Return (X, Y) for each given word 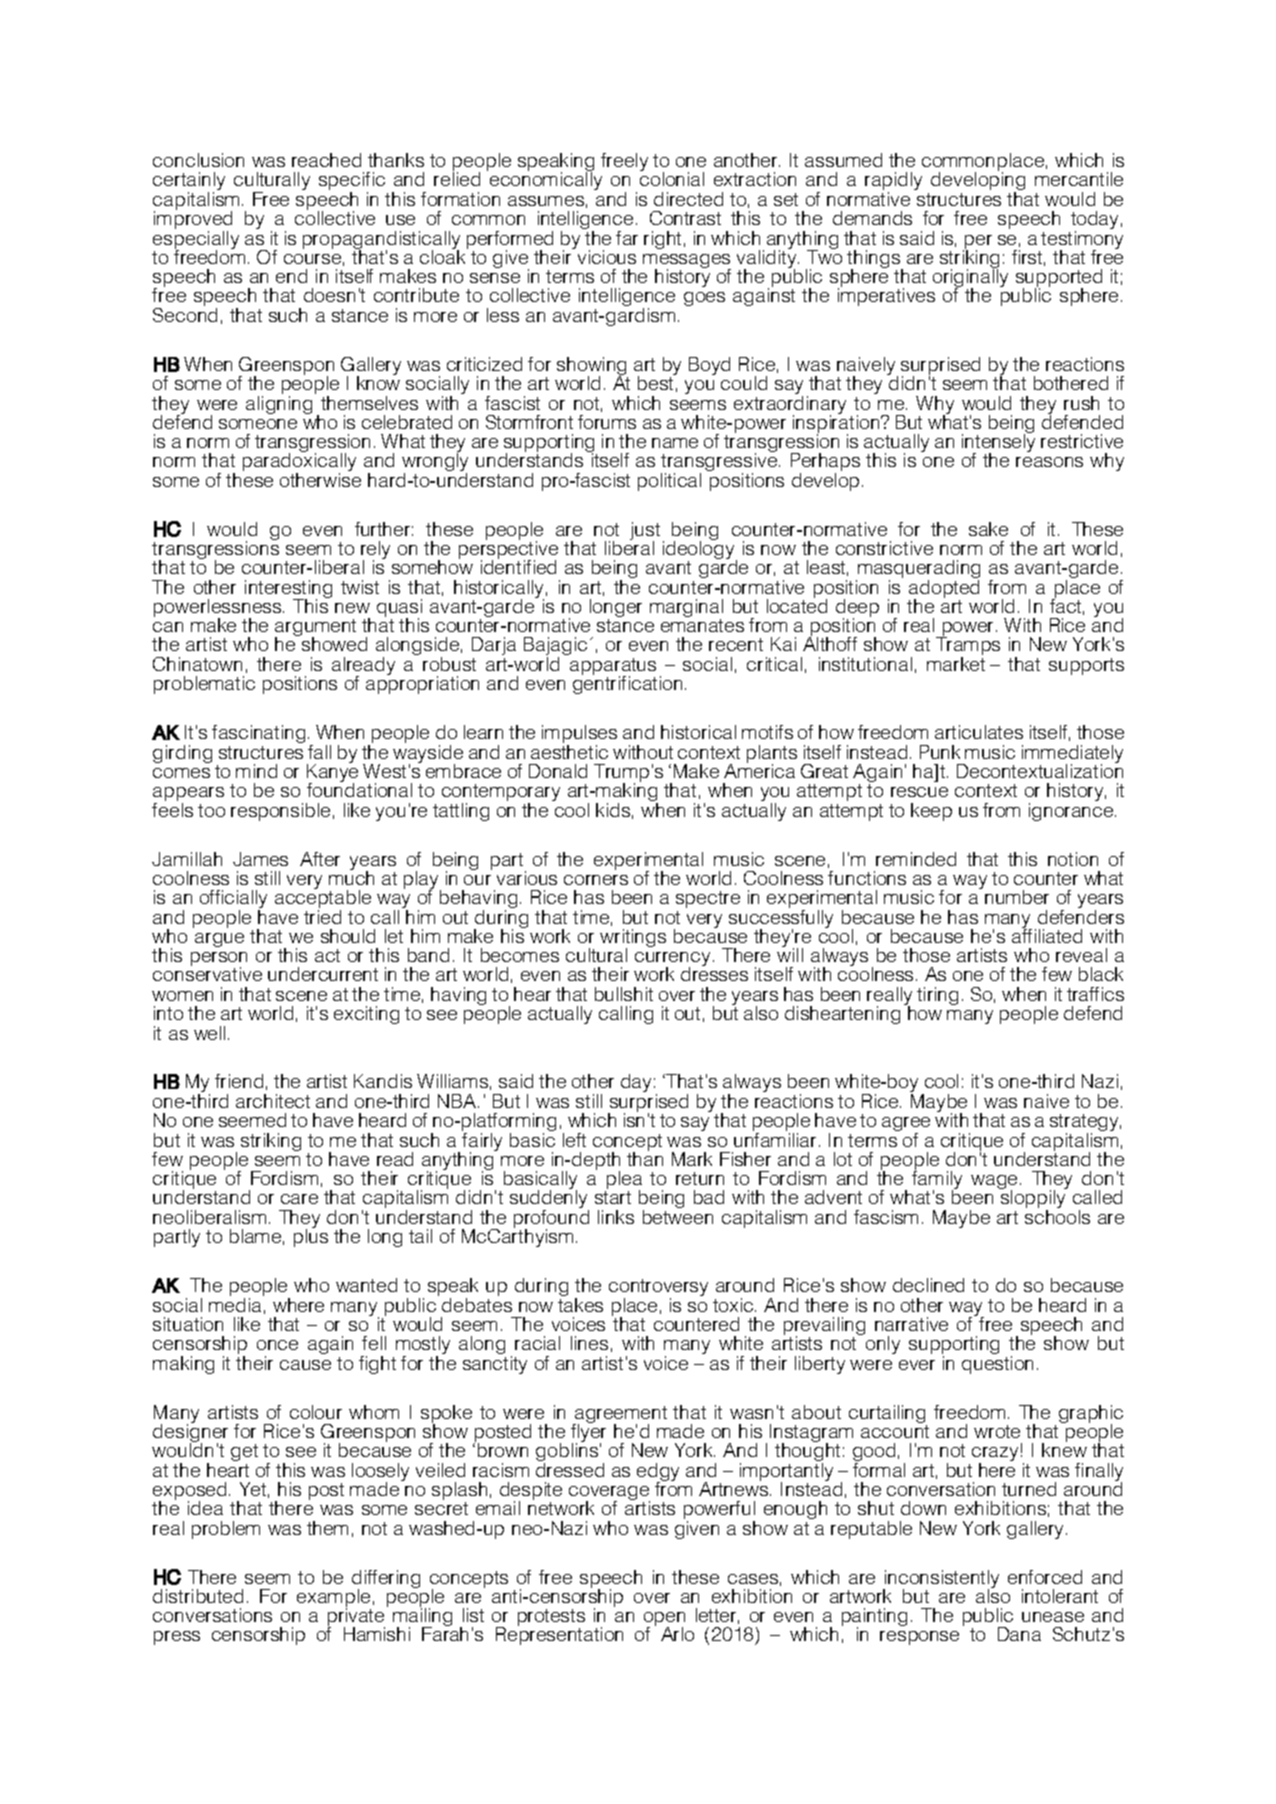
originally (970, 278)
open (664, 1620)
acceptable (323, 899)
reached (326, 160)
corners (596, 880)
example (334, 1599)
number (1017, 897)
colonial (672, 178)
